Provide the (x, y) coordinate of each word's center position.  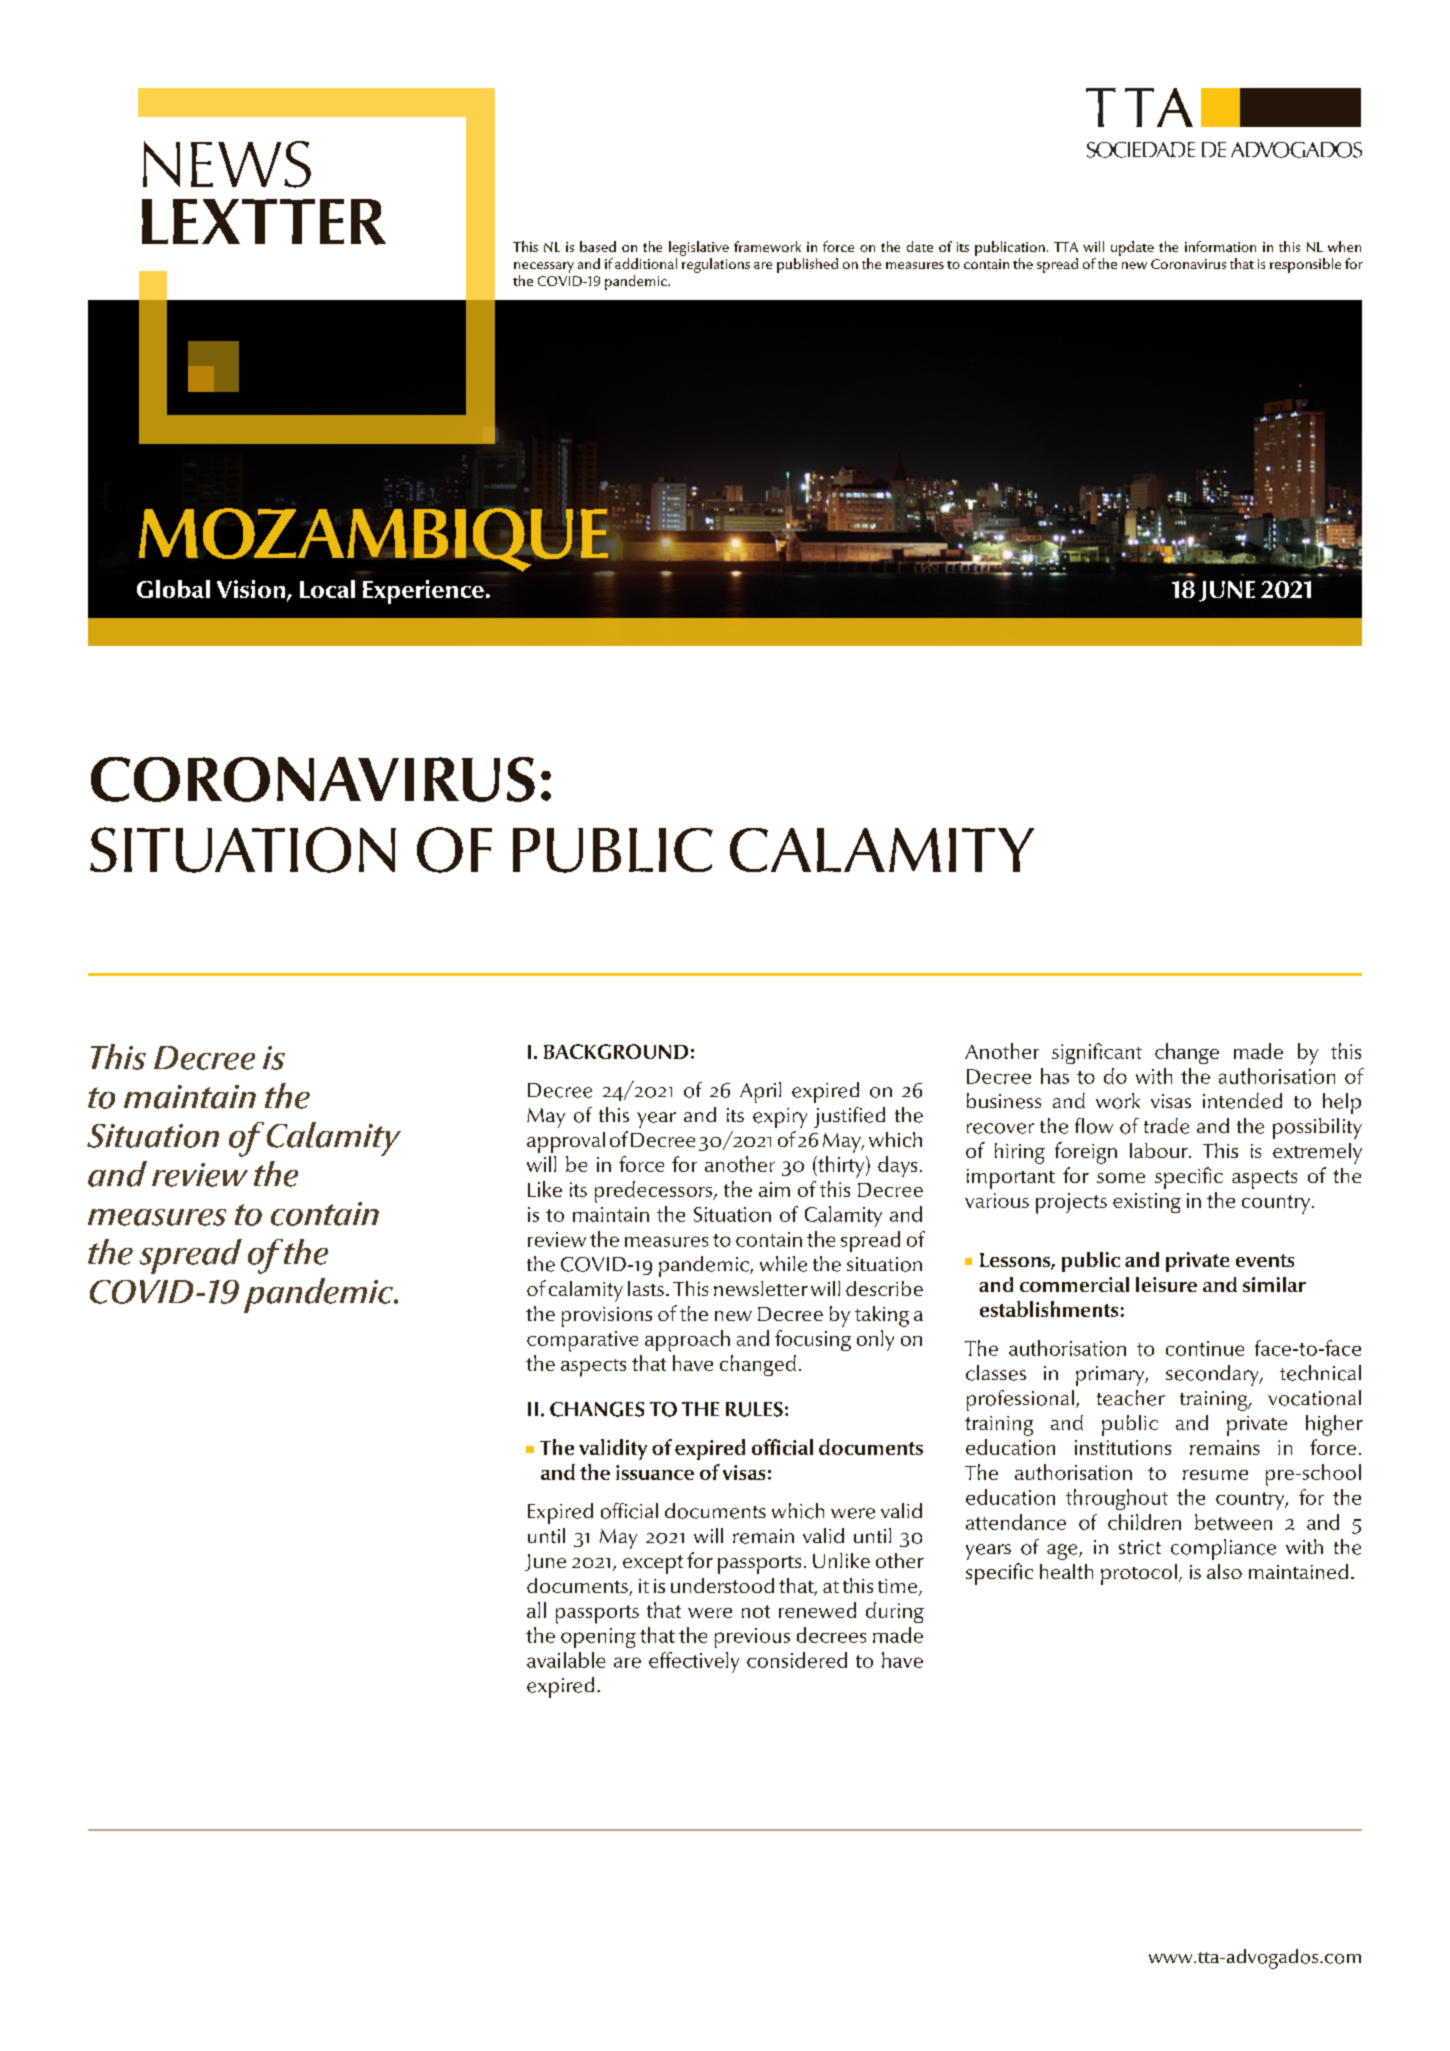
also (1224, 1571)
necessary (544, 267)
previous (752, 1638)
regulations (716, 265)
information (1220, 246)
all (536, 1610)
